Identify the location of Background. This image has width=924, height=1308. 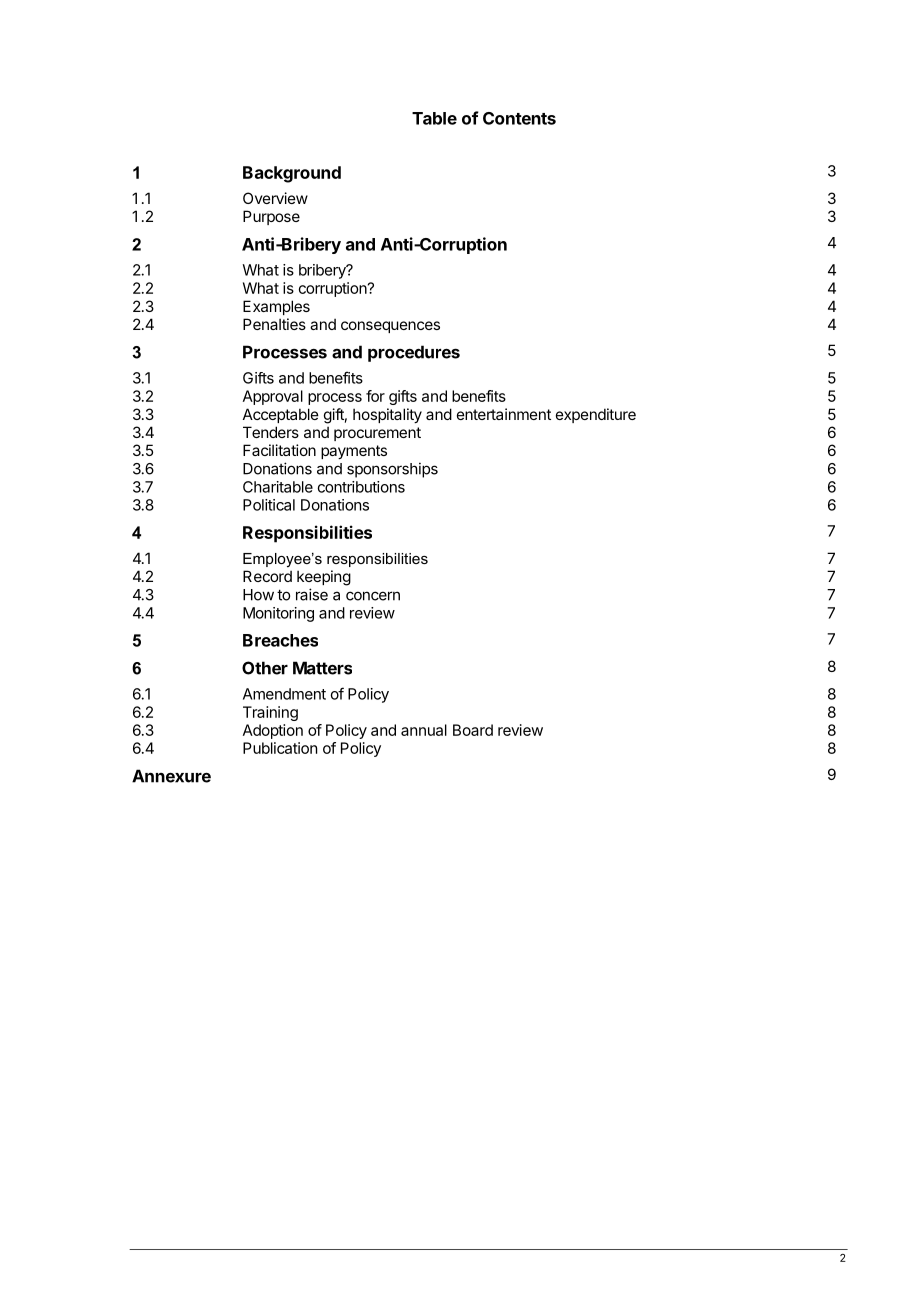
(292, 174).
